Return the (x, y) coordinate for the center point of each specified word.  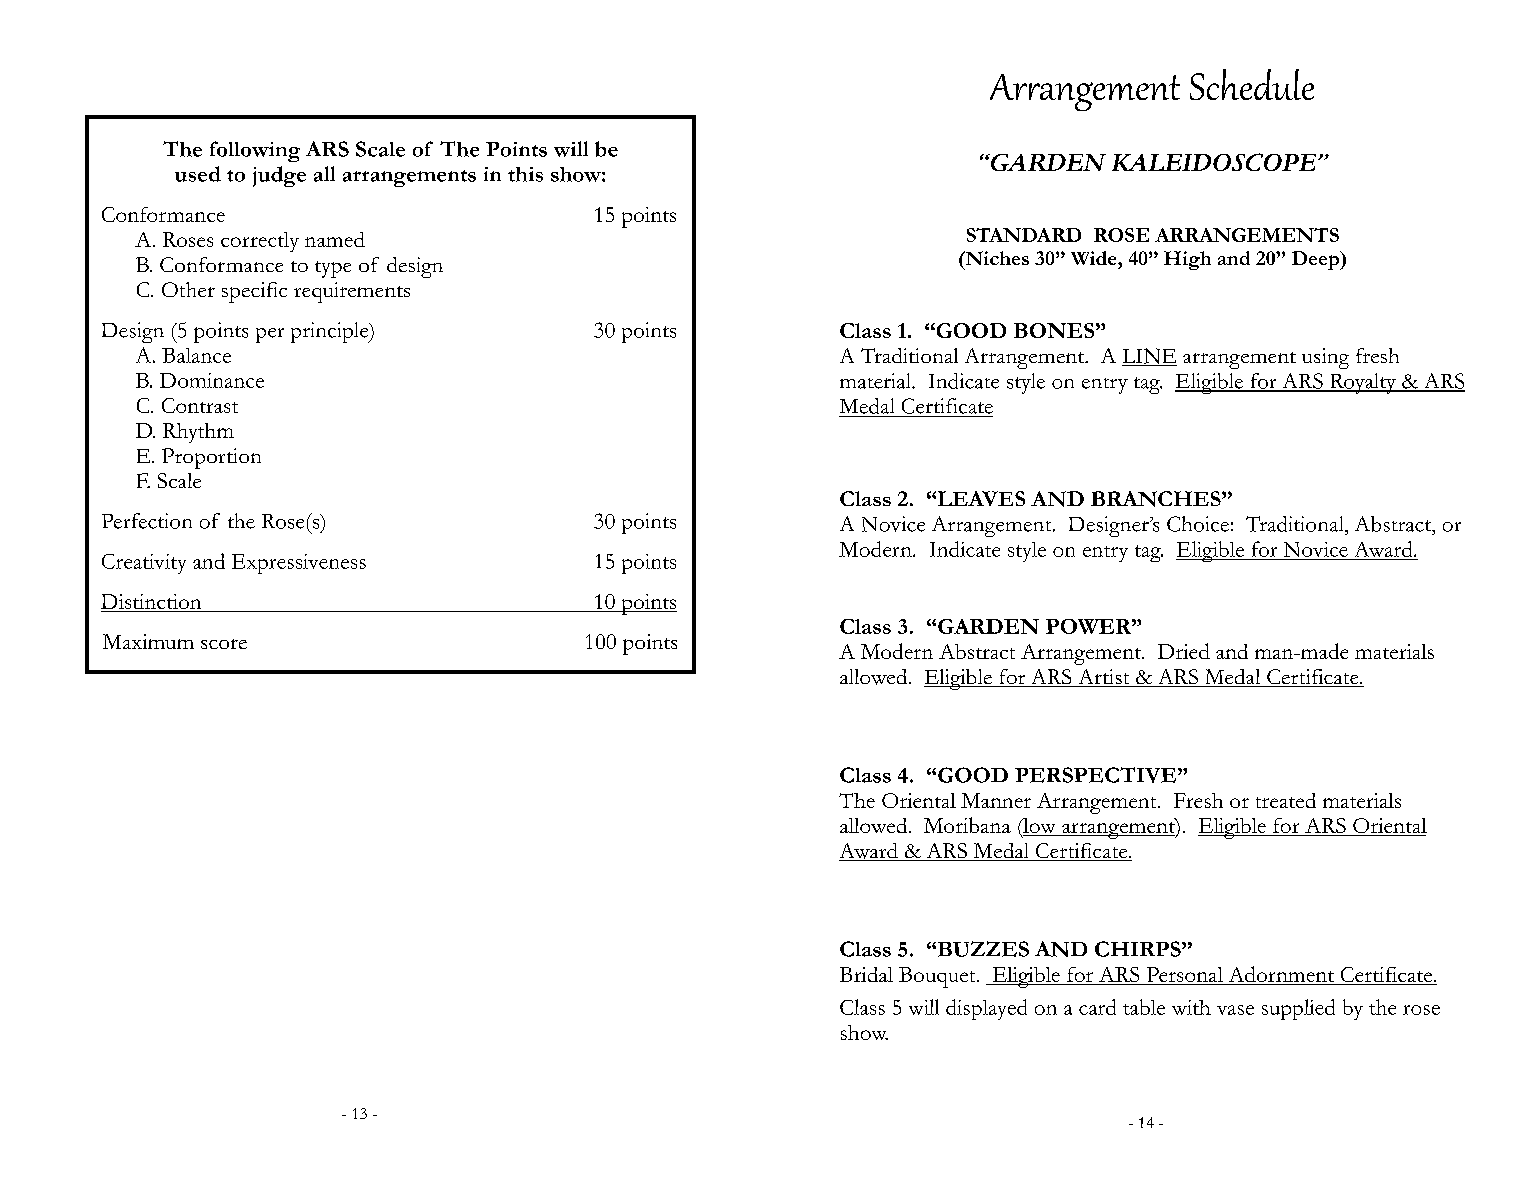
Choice (1198, 524)
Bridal (866, 974)
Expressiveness (299, 564)
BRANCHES (1157, 499)
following (255, 151)
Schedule (1252, 84)
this (525, 174)
